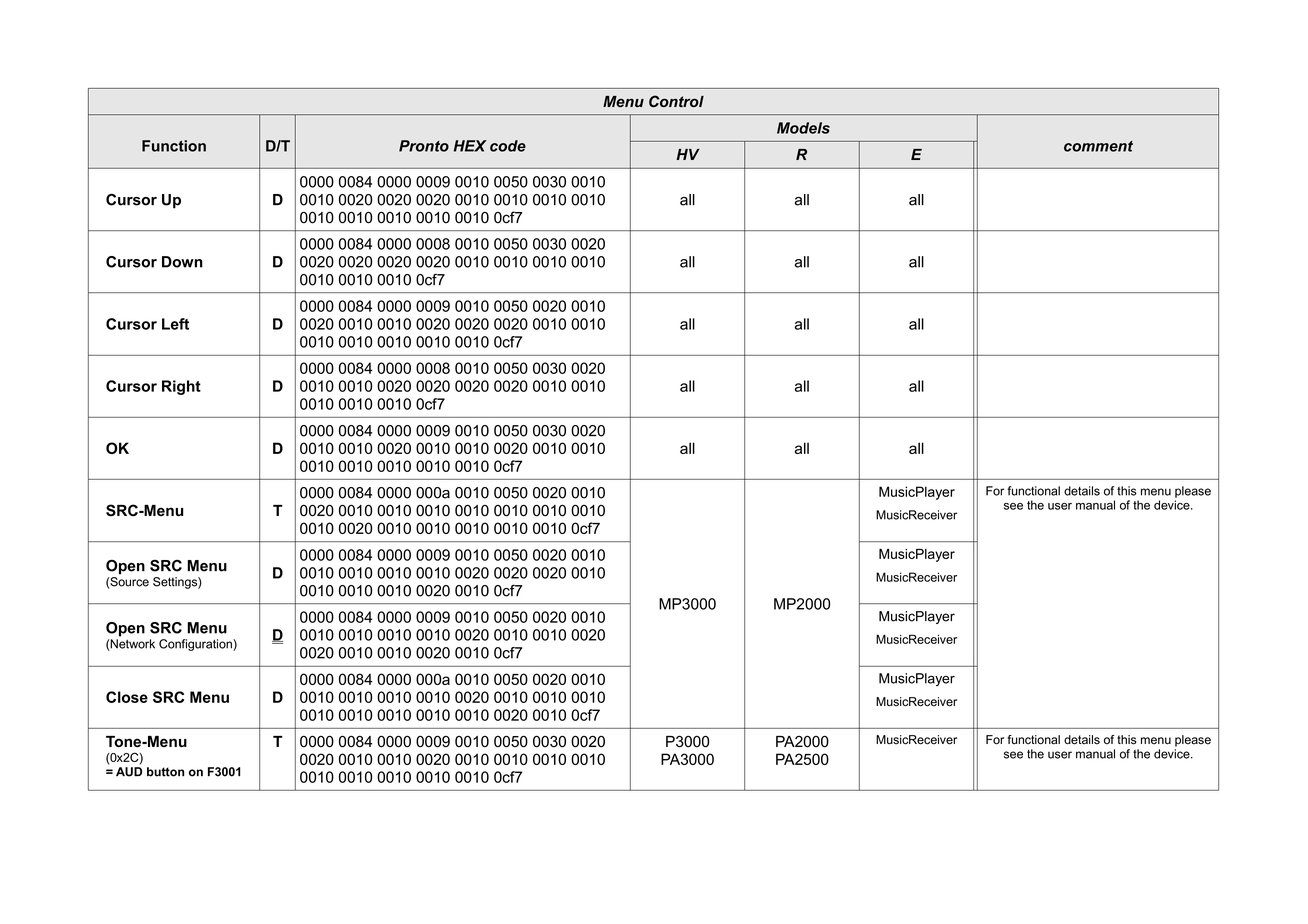 Image resolution: width=1308 pixels, height=924 pixels. What do you see at coordinates (424, 146) in the screenshot?
I see `Pronto` at bounding box center [424, 146].
